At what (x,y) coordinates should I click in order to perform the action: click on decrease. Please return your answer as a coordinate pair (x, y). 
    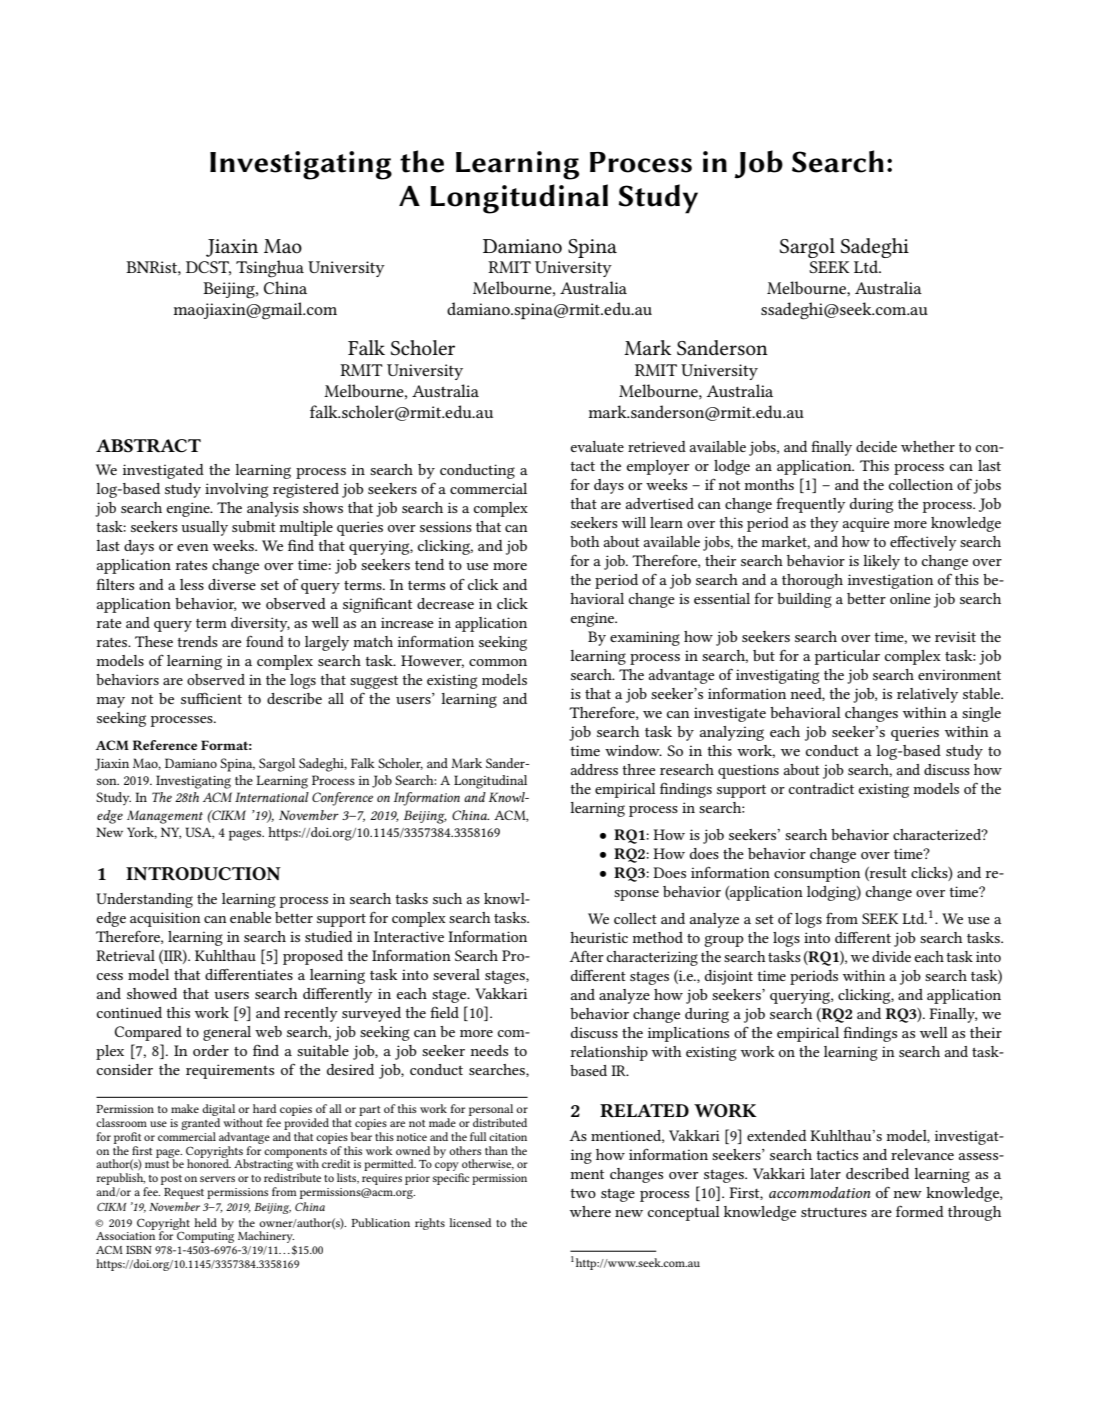
    Looking at the image, I should click on (445, 603).
